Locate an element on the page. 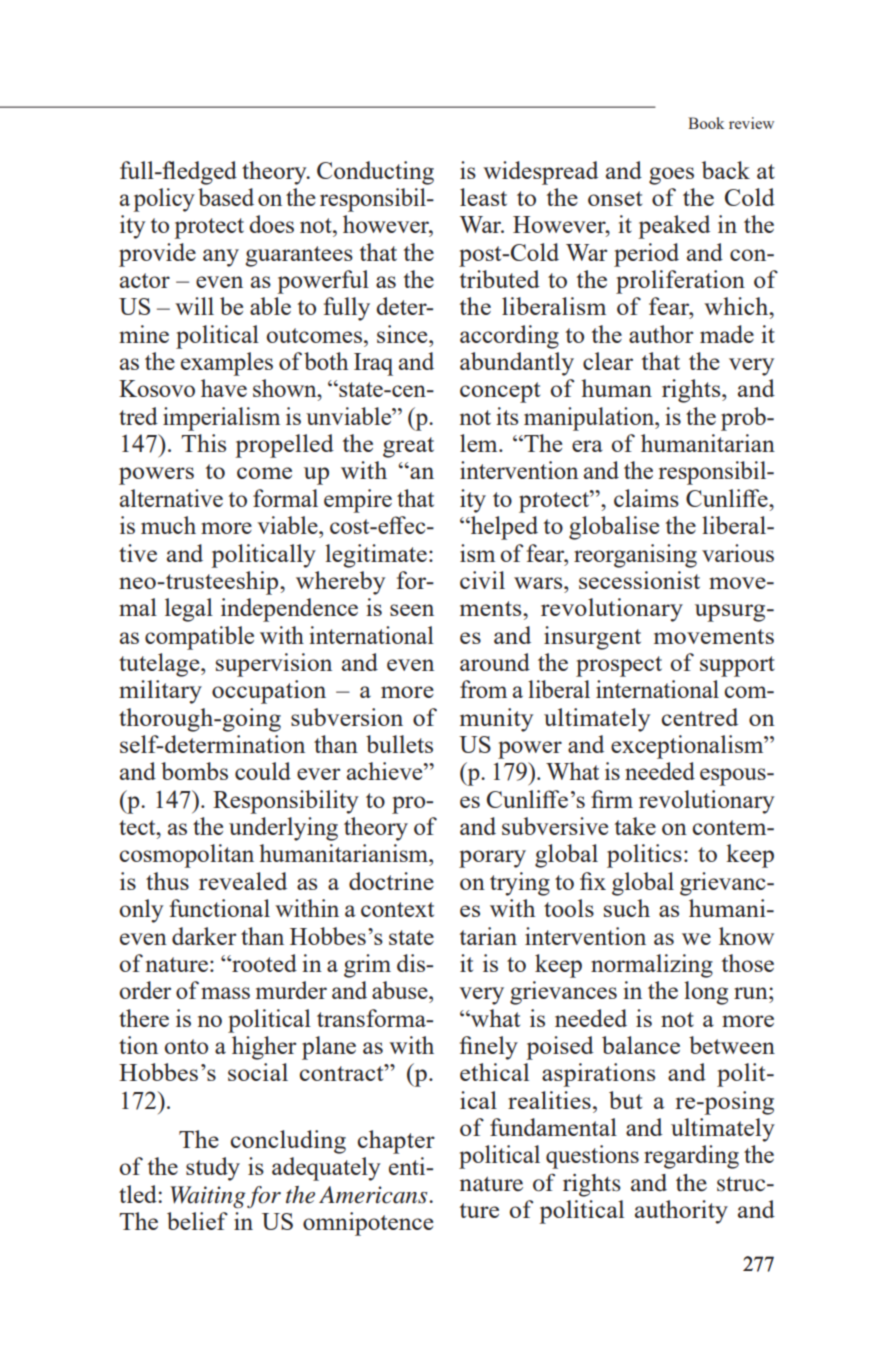  bombs is located at coordinates (194, 771).
